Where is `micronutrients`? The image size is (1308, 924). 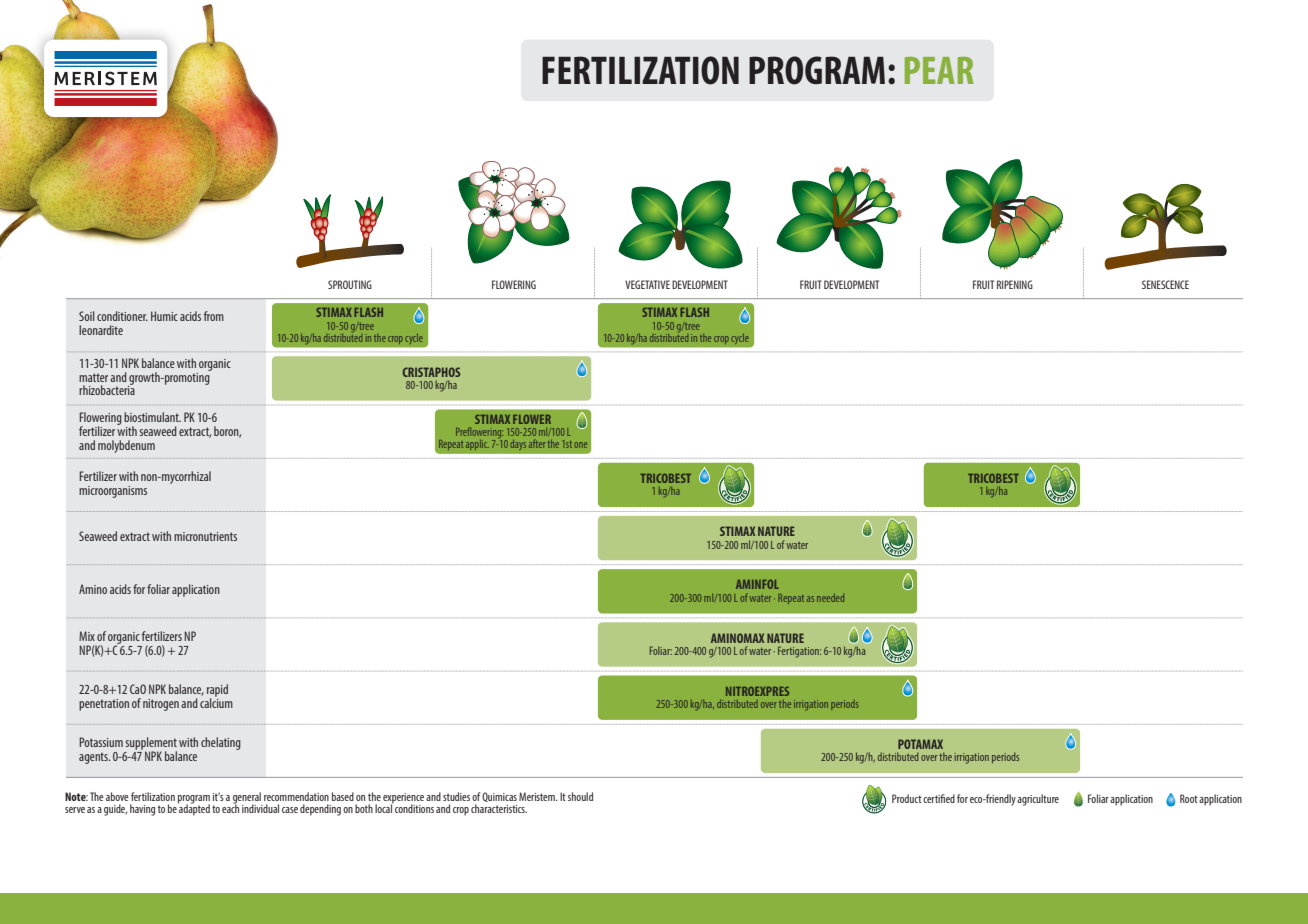
micronutrients is located at coordinates (205, 536).
